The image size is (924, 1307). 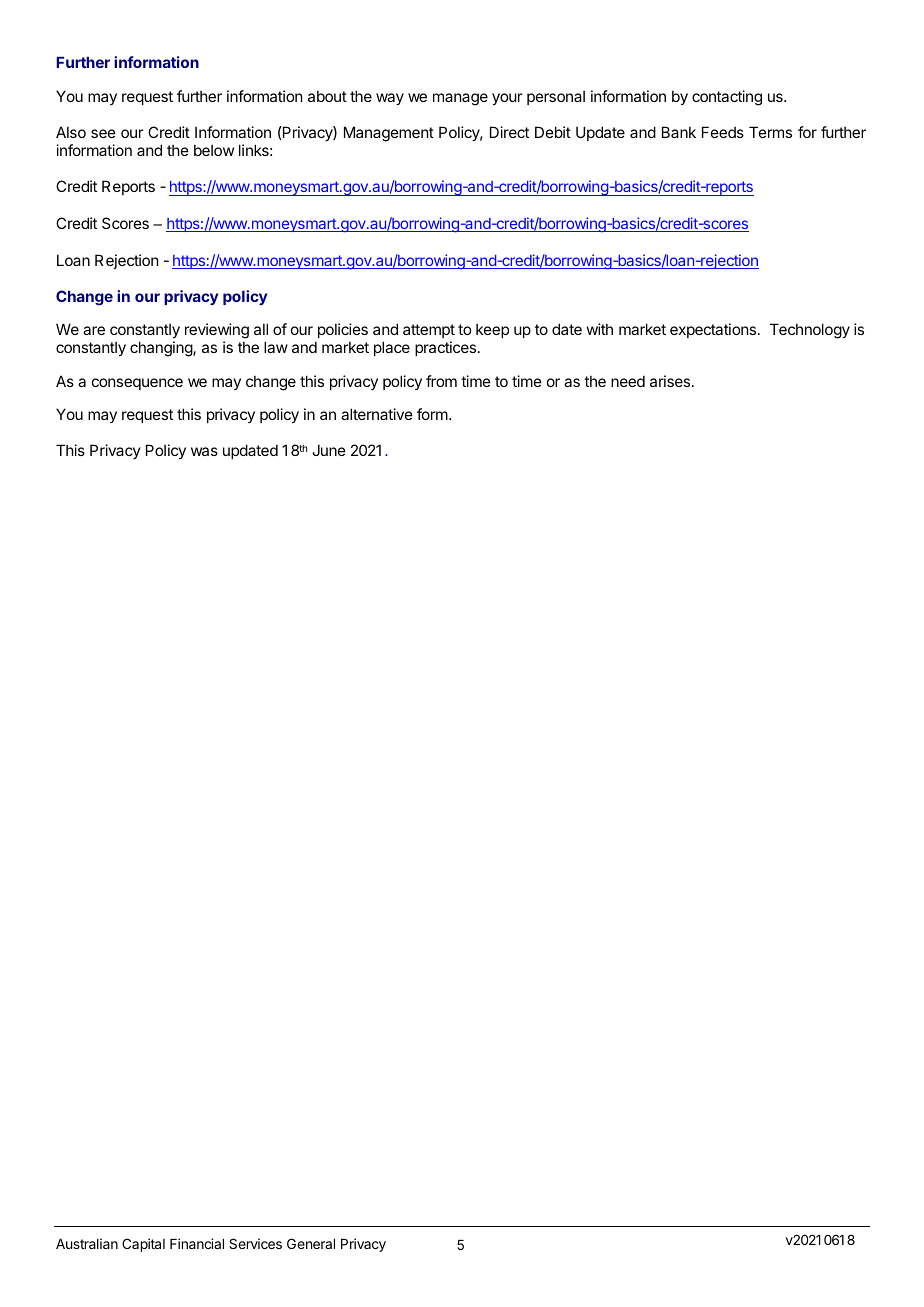 What do you see at coordinates (377, 414) in the screenshot?
I see `alternative` at bounding box center [377, 414].
